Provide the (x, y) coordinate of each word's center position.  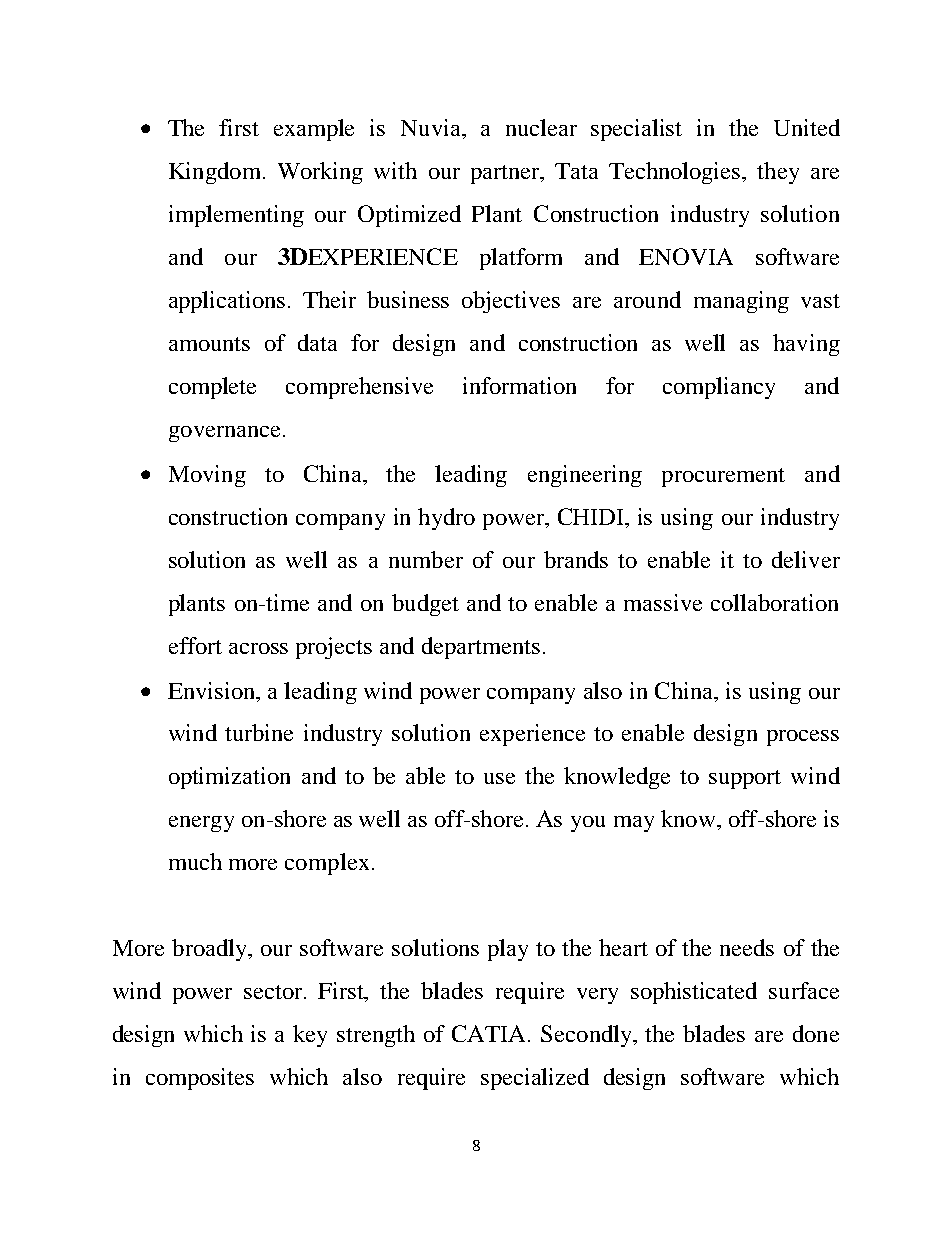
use (499, 778)
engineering (585, 476)
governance (224, 434)
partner (506, 174)
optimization (229, 778)
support (745, 779)
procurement (723, 477)
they (778, 173)
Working (320, 173)
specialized (535, 1079)
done (816, 1033)
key (310, 1036)
